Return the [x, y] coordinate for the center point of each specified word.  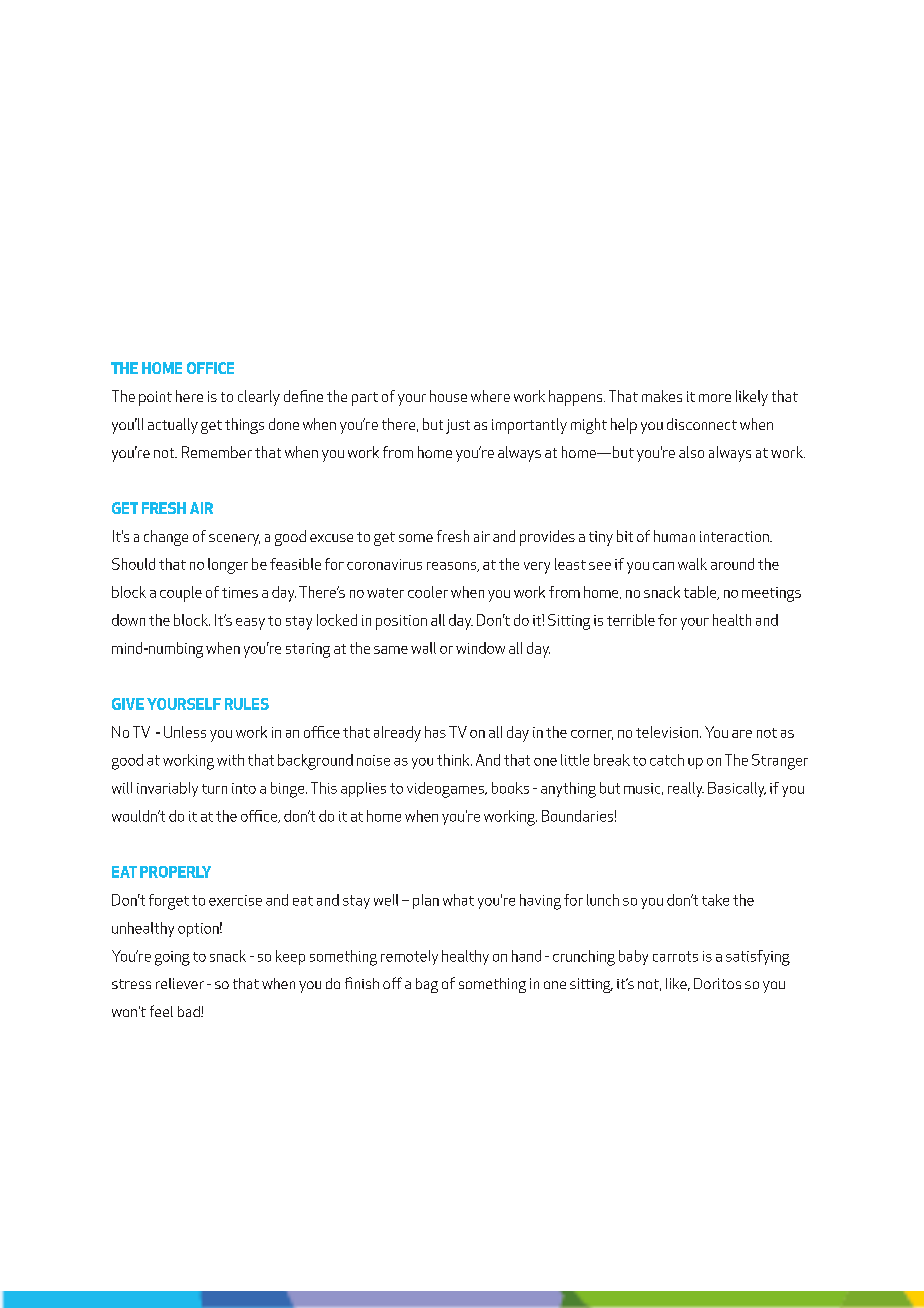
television [668, 732]
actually [173, 426]
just [458, 426]
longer [228, 566]
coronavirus [384, 564]
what [458, 900]
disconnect [702, 424]
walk [692, 564]
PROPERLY [175, 872]
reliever [180, 983]
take [715, 900]
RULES [247, 704]
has [435, 732]
